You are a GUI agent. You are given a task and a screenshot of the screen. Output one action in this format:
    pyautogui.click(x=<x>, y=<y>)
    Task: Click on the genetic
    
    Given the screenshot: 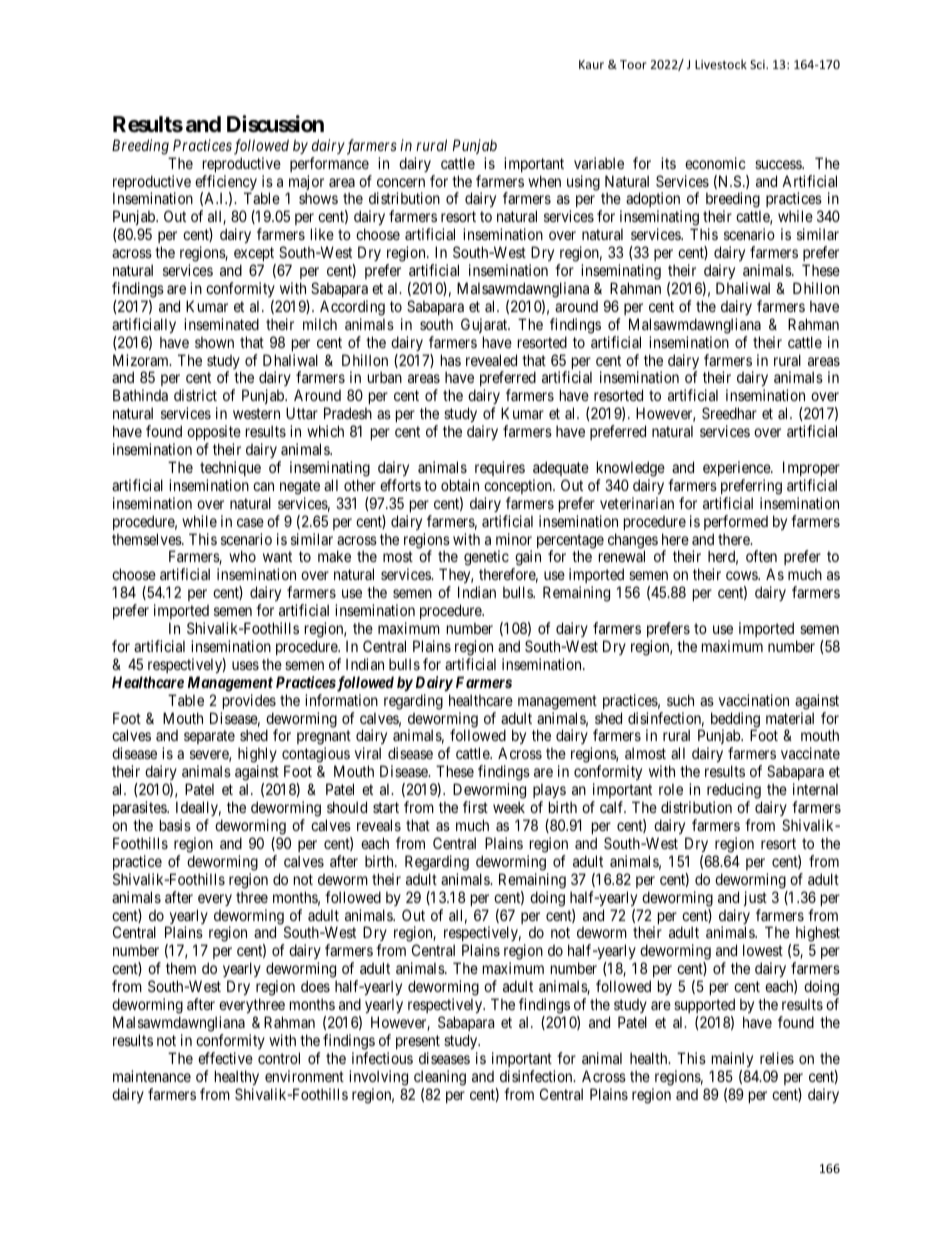 What is the action you would take?
    pyautogui.click(x=486, y=559)
